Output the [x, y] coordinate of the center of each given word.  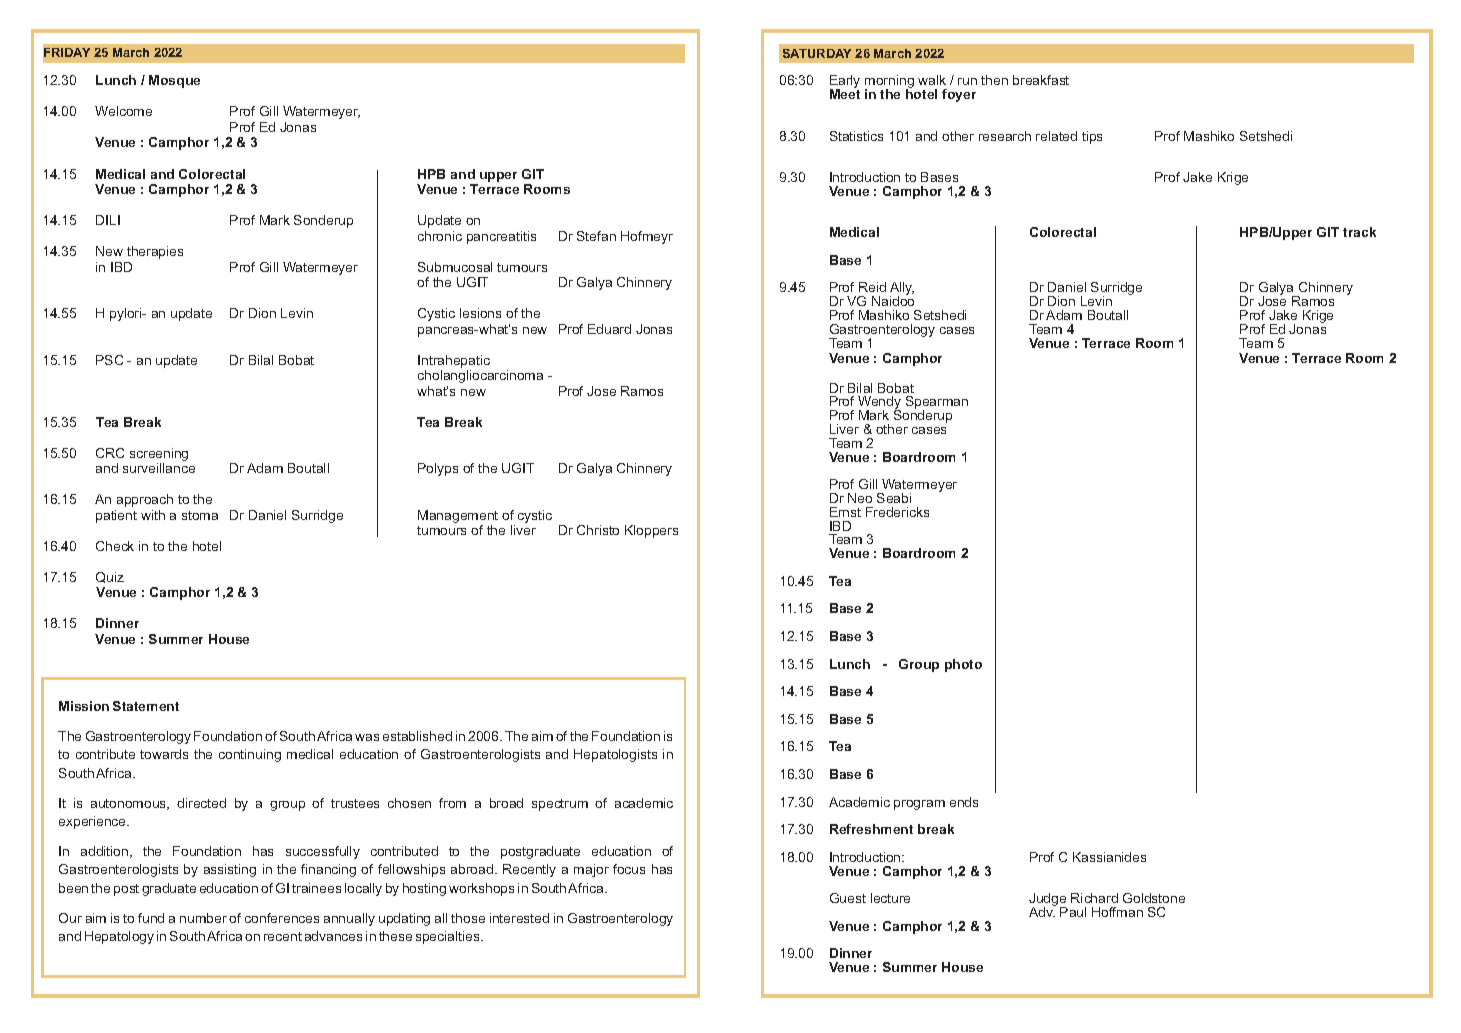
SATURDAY [817, 53]
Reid [872, 287]
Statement [146, 706]
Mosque [174, 81]
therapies [155, 252]
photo [963, 665]
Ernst [845, 512]
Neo [860, 498]
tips [1092, 137]
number [203, 918]
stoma [200, 515]
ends [964, 802]
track [1359, 232]
